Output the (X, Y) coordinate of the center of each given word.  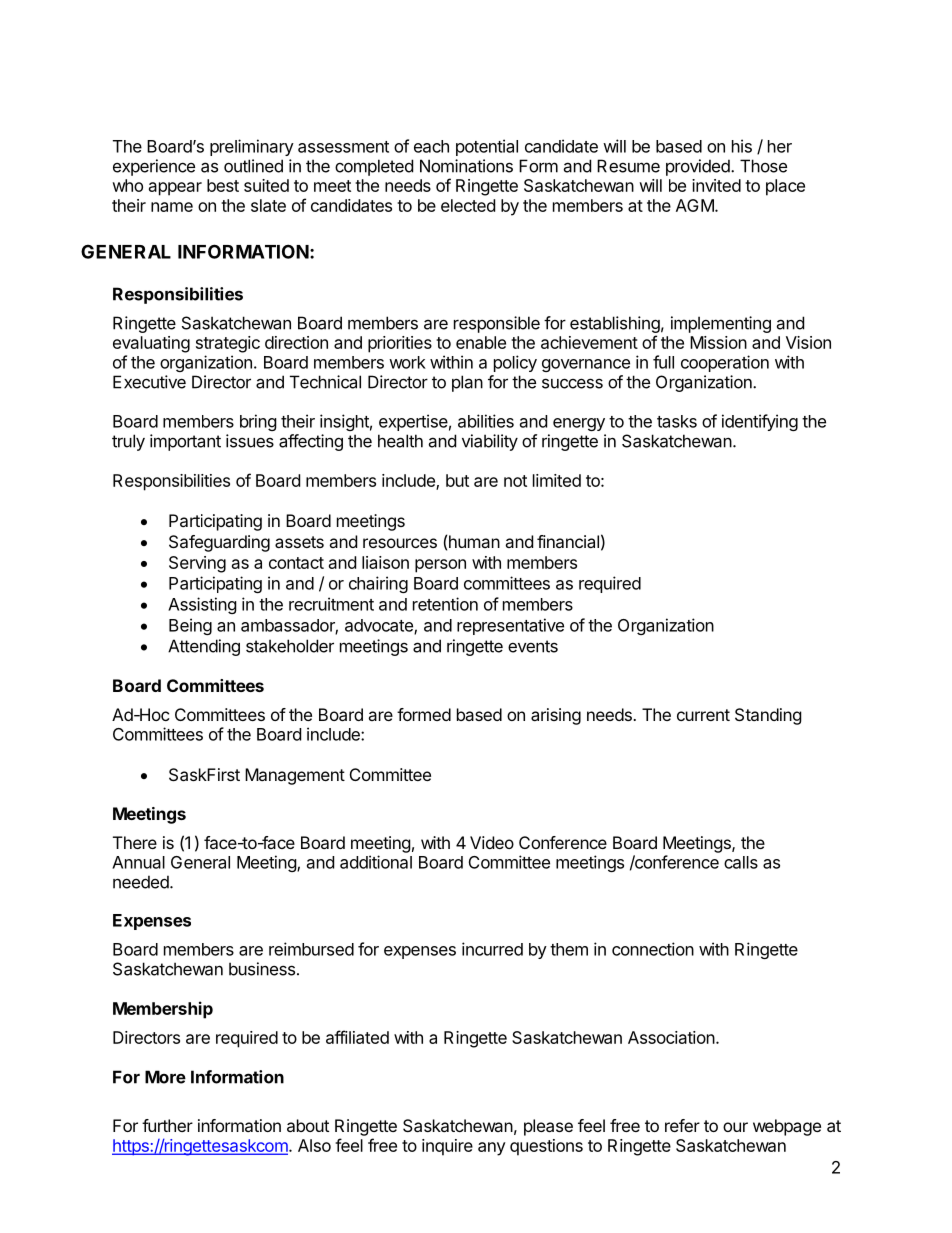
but (457, 480)
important (185, 442)
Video (492, 842)
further (167, 1125)
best (223, 185)
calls (741, 862)
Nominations (466, 166)
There (135, 842)
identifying (760, 422)
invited (716, 185)
